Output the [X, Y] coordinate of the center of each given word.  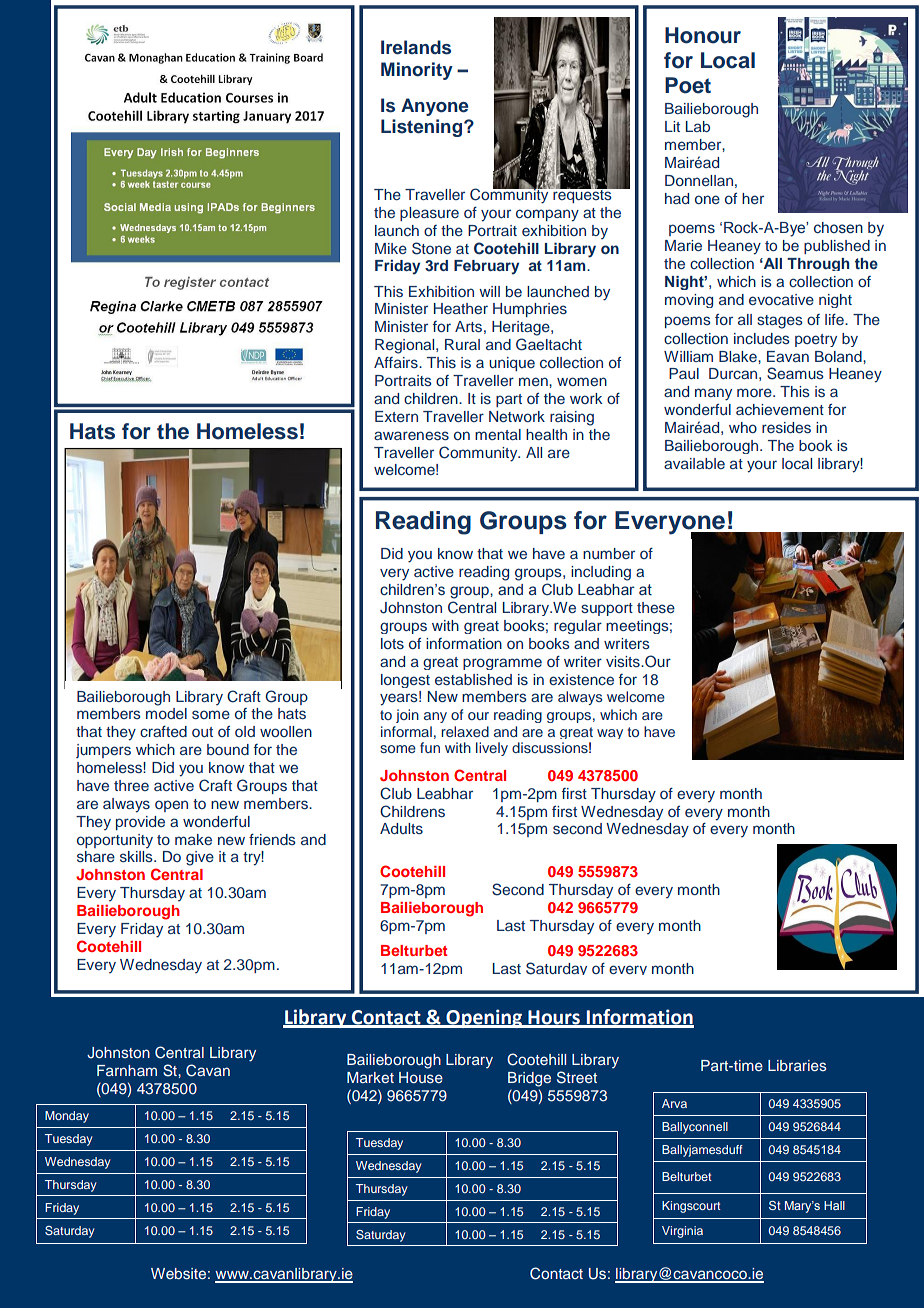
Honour [703, 35]
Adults [401, 828]
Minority [417, 71]
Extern [396, 416]
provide [140, 823]
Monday [67, 1117]
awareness [411, 435]
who [743, 427]
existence [581, 679]
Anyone [434, 107]
